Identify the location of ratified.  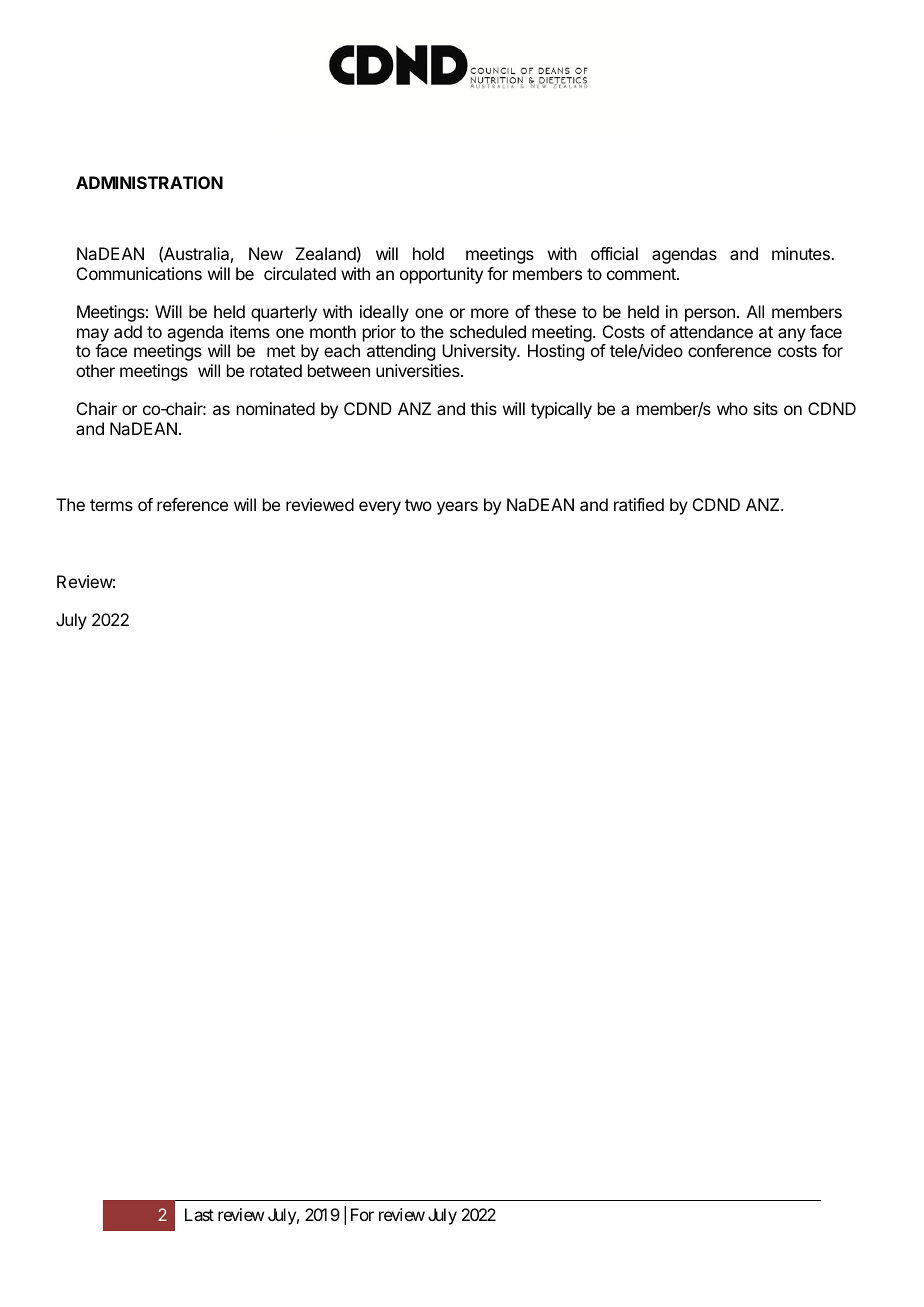
(639, 504).
